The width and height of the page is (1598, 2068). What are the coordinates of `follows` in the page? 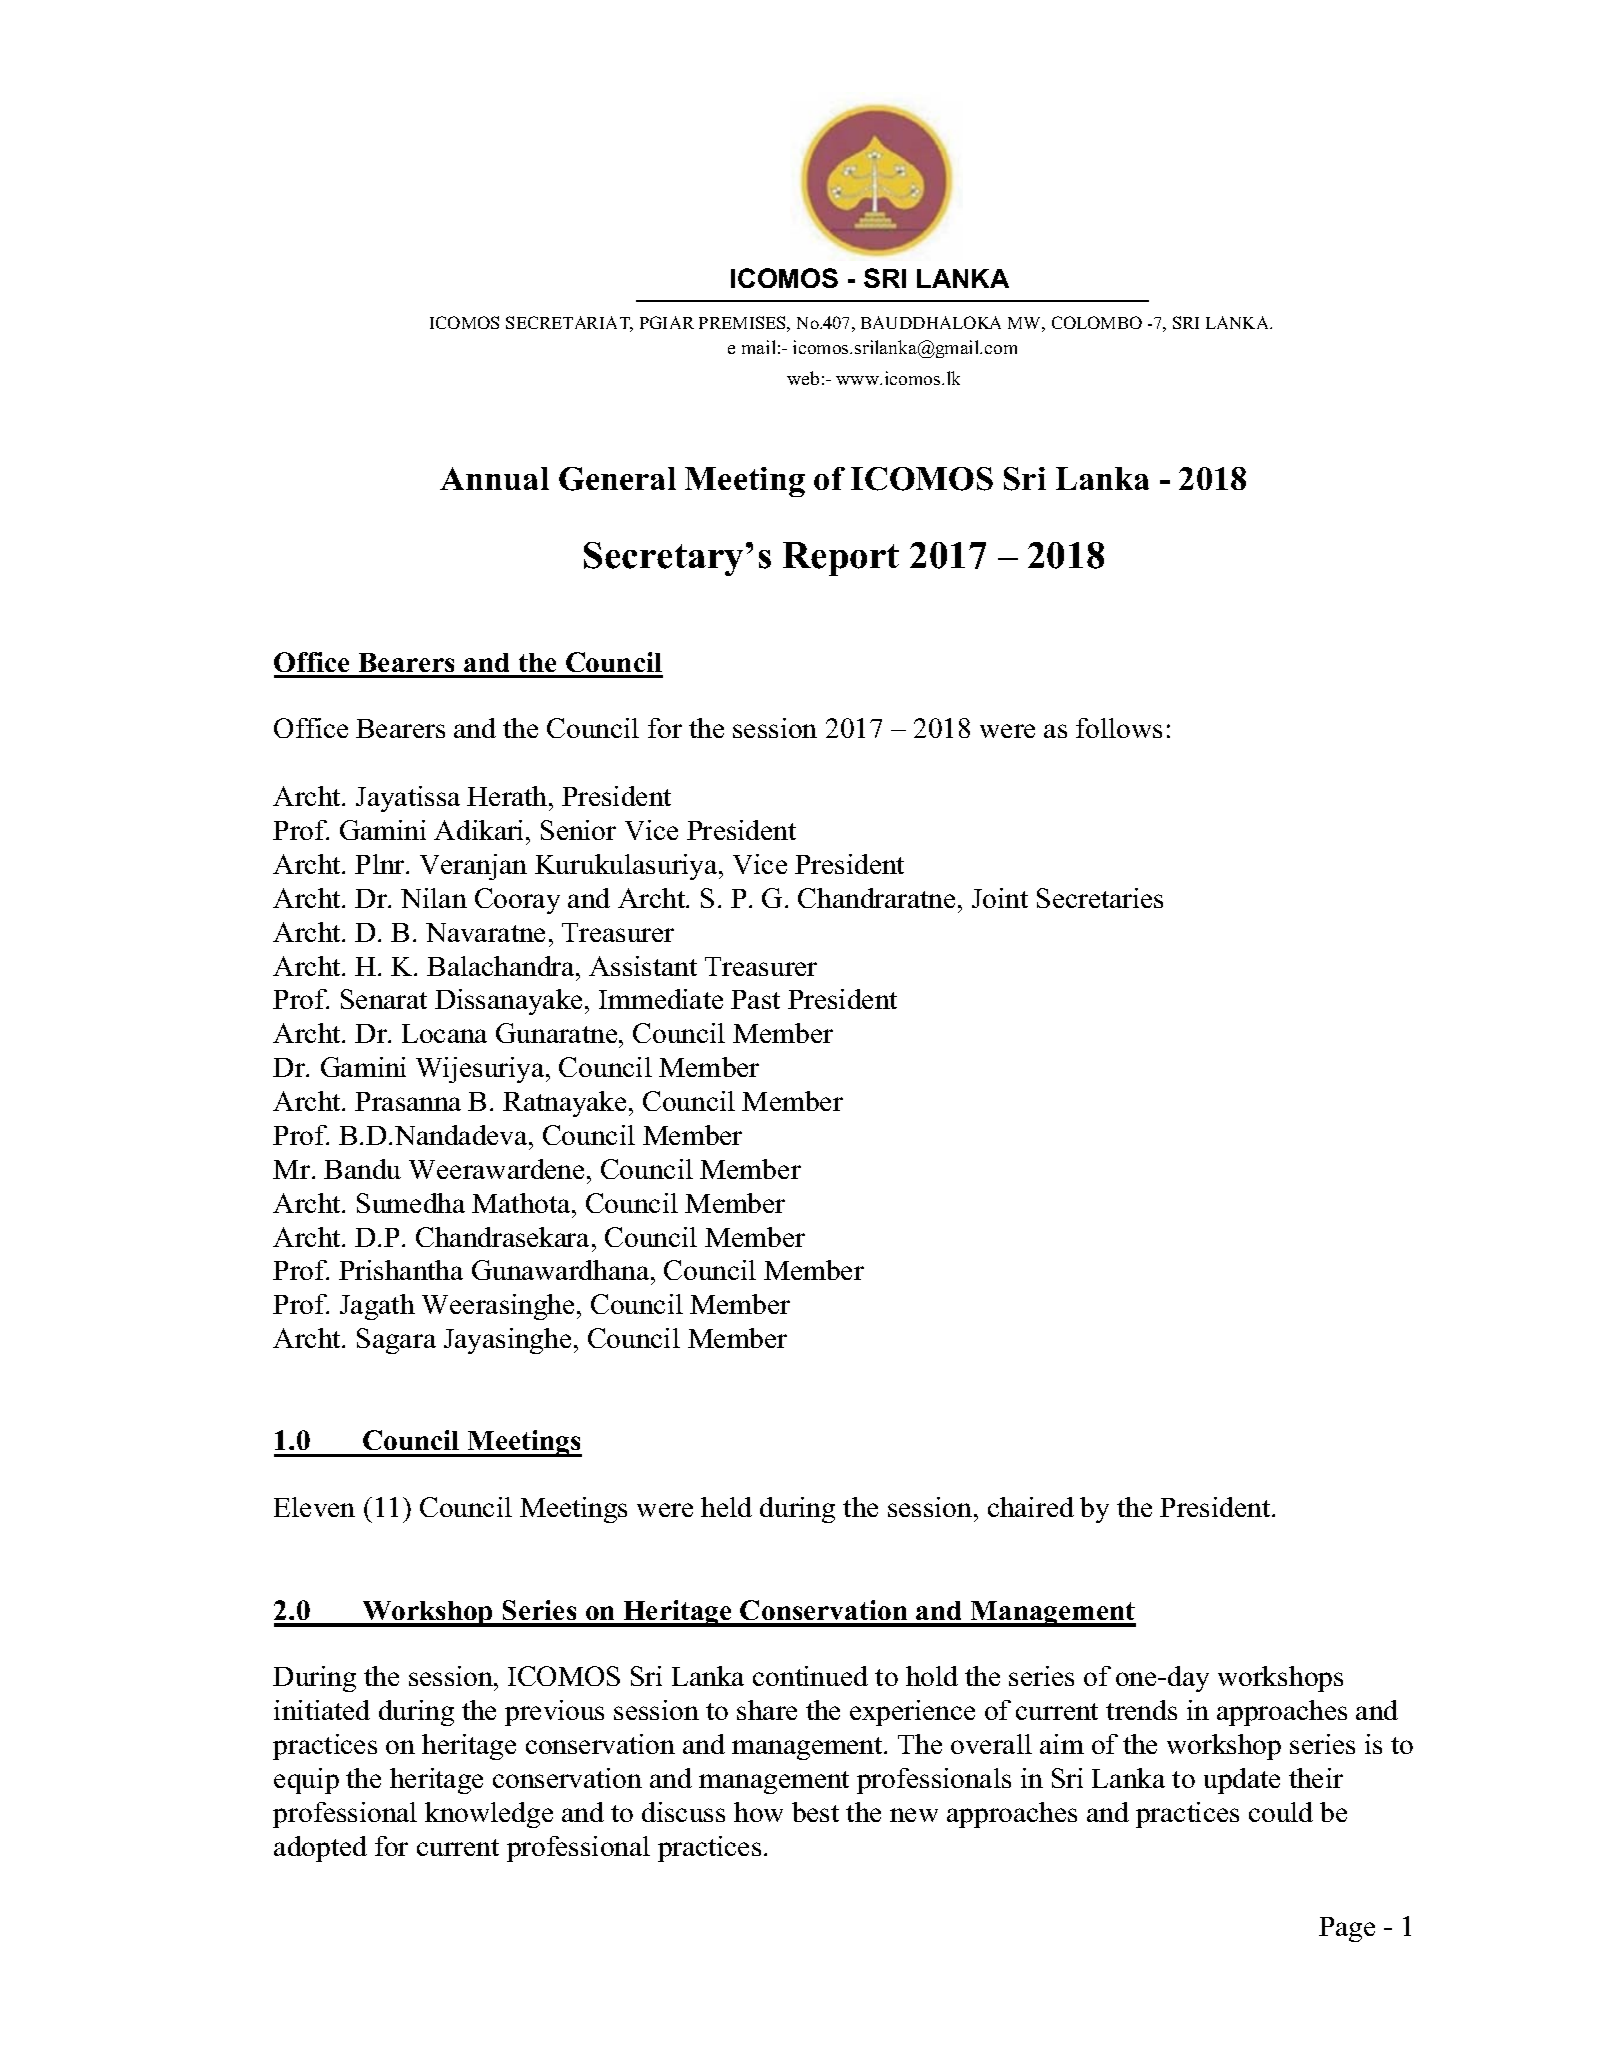 It's located at (1119, 728).
